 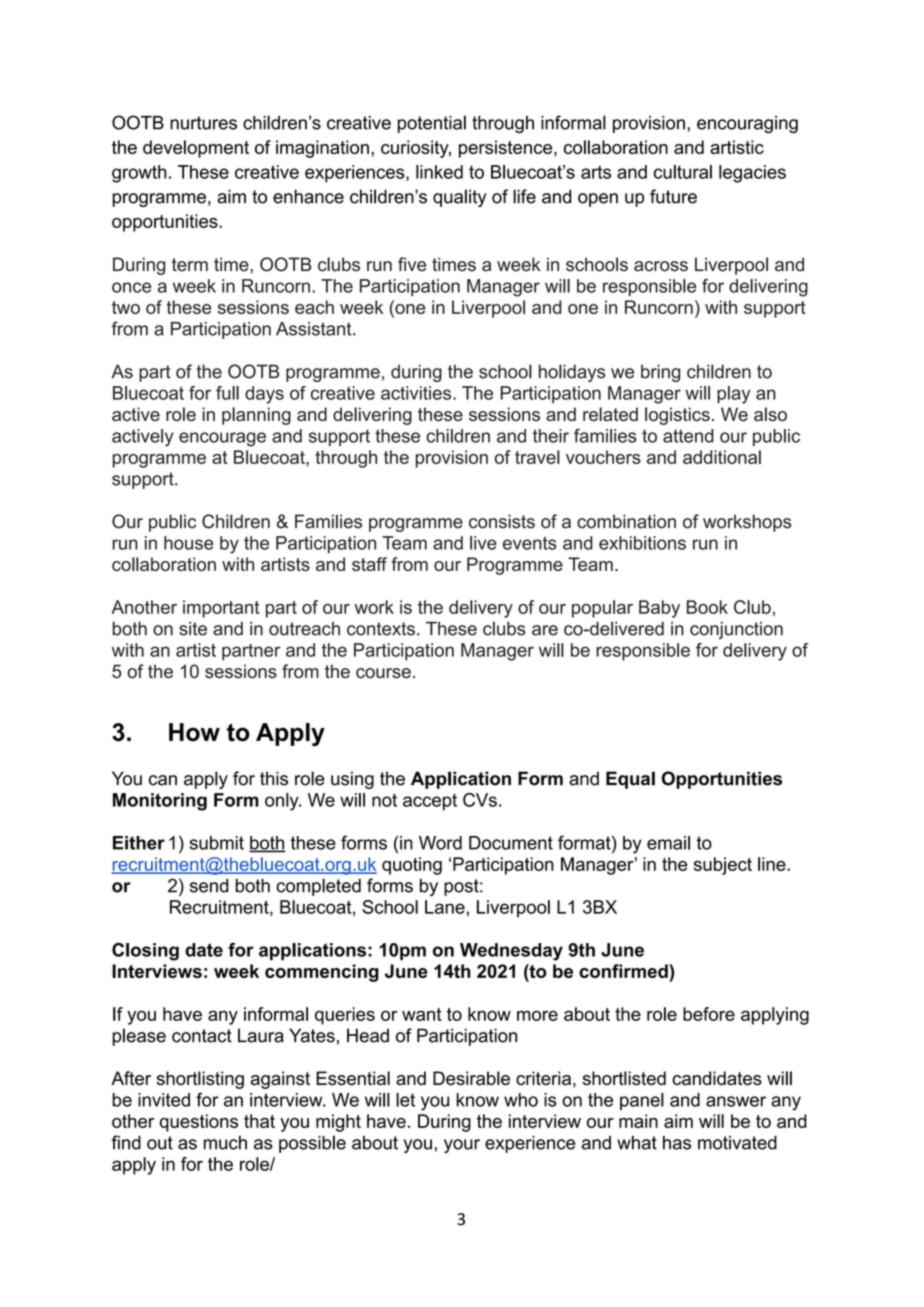 I want to click on your, so click(x=462, y=1146).
